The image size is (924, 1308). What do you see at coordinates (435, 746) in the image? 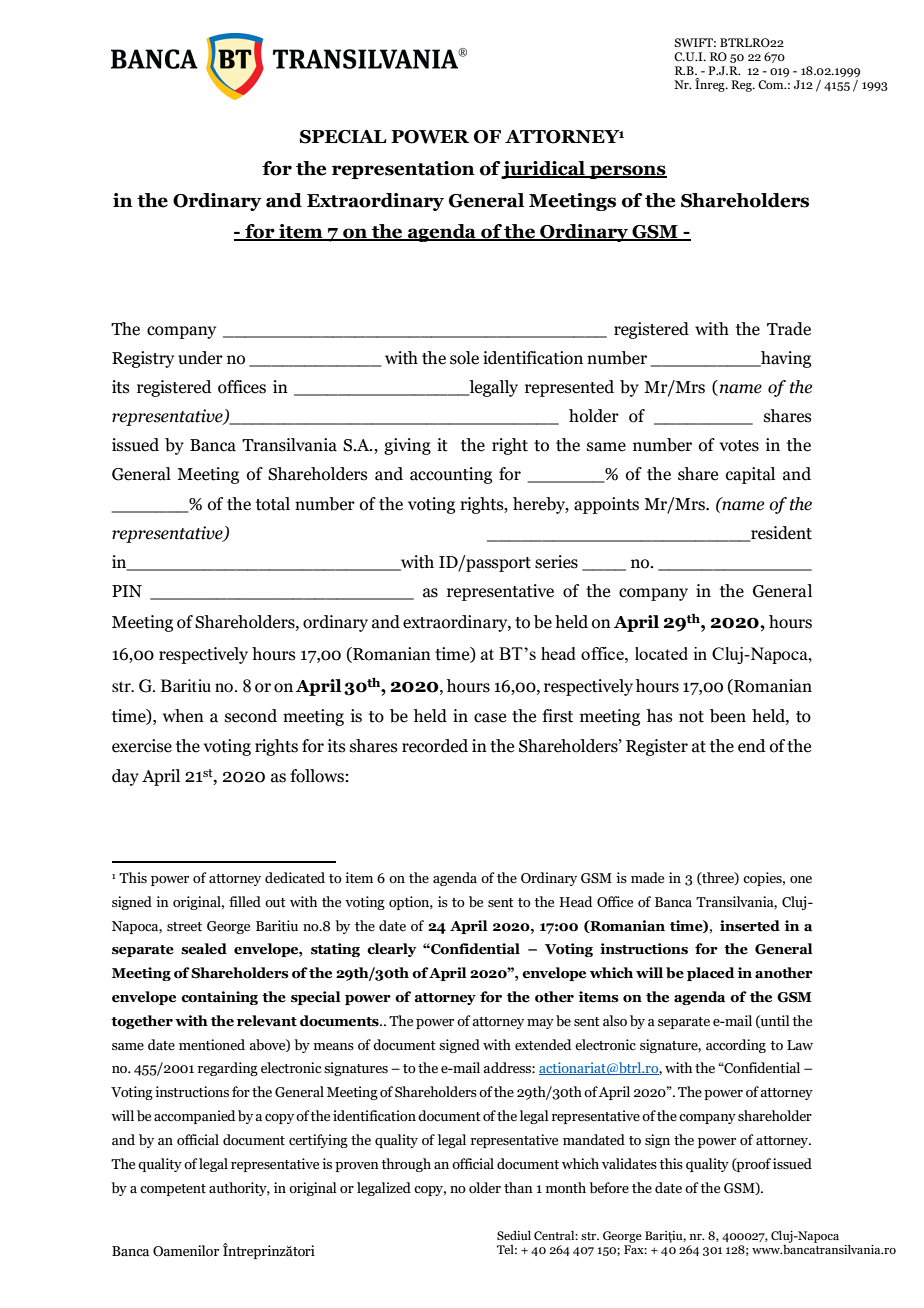
I see `recorded` at bounding box center [435, 746].
